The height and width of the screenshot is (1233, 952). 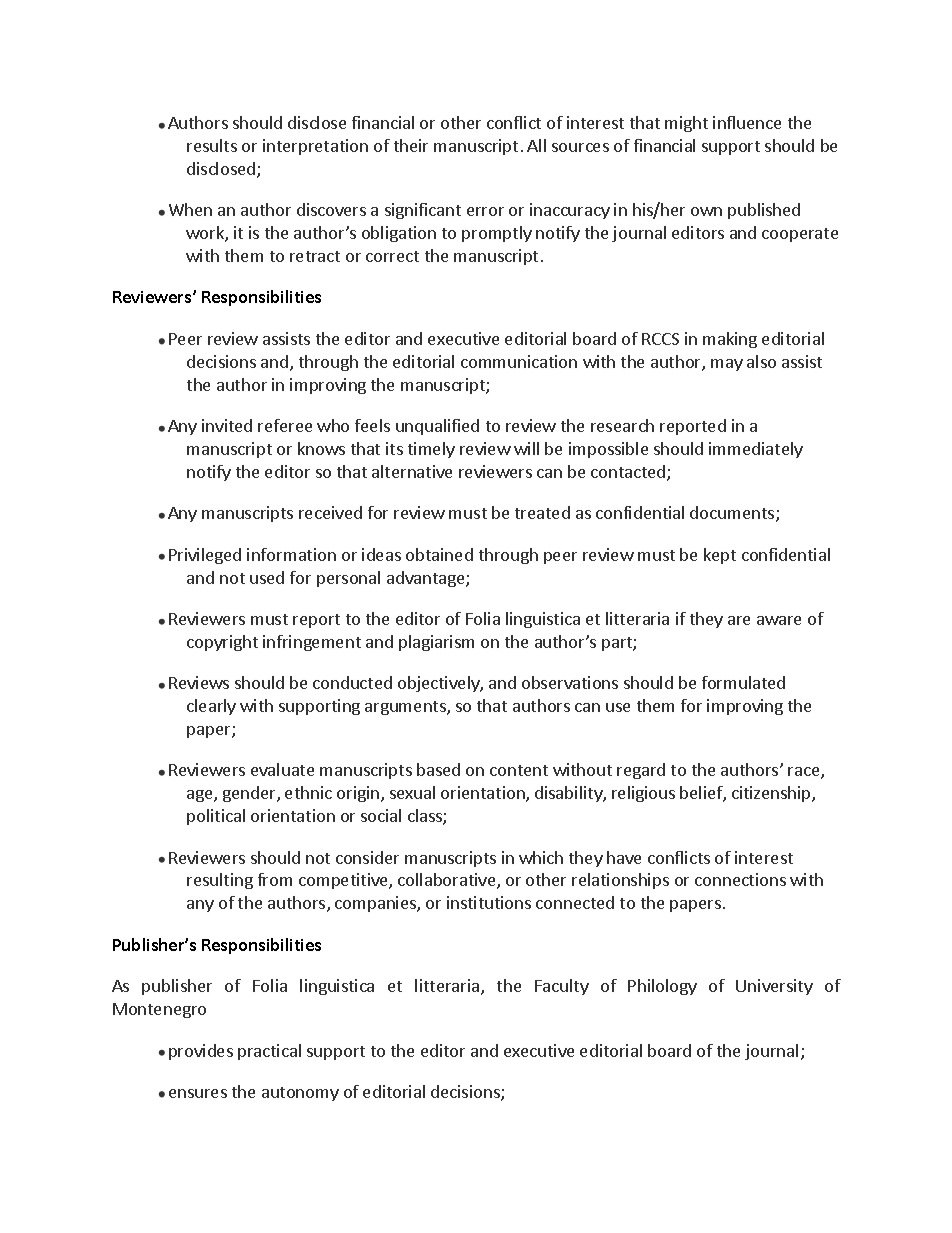 What do you see at coordinates (436, 643) in the screenshot?
I see `plagiarism` at bounding box center [436, 643].
